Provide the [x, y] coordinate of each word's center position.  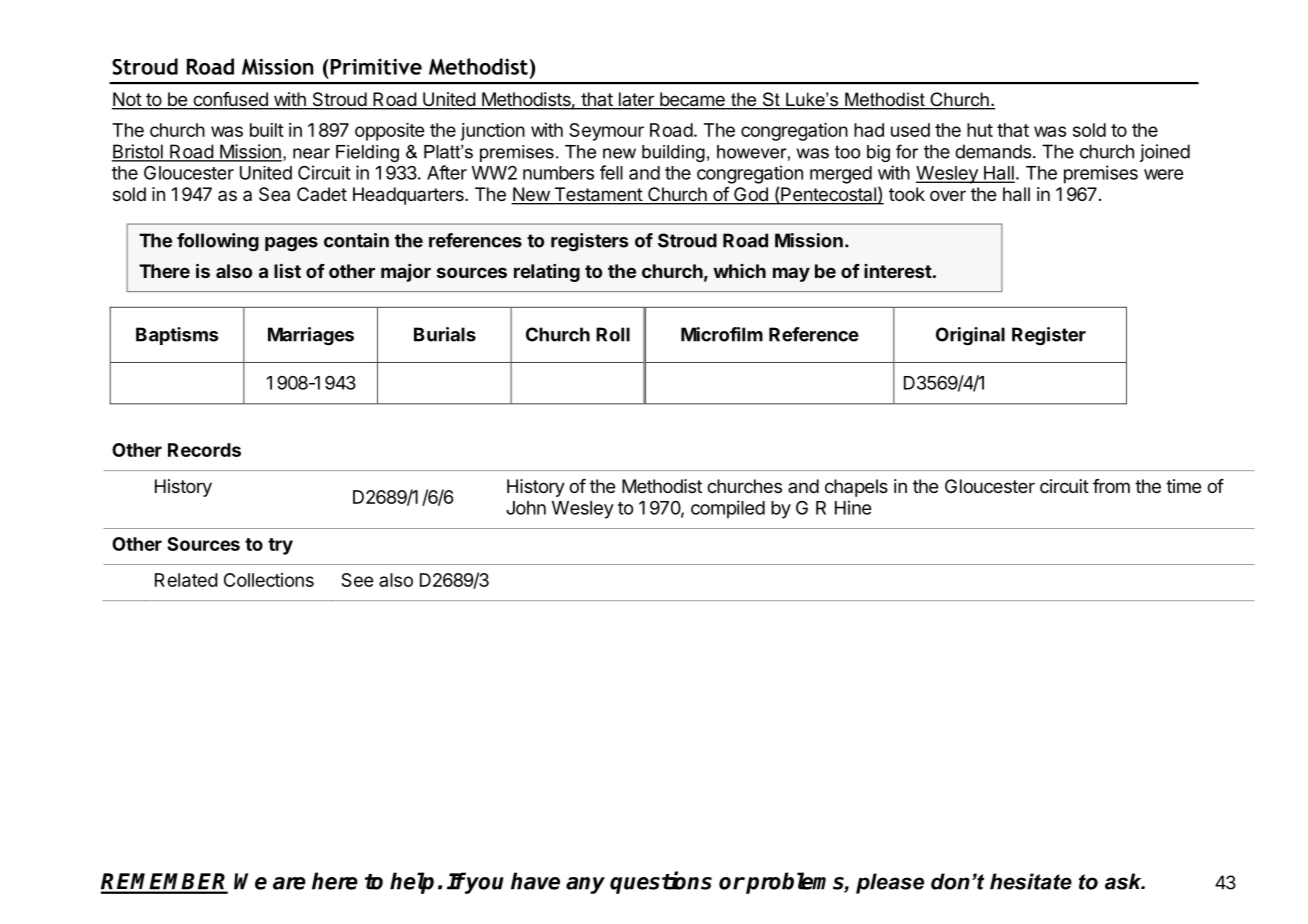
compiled [728, 509]
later [636, 100]
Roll [613, 334]
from [1111, 486]
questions [661, 882]
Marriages [311, 336]
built [267, 130]
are [289, 883]
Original [970, 336]
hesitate [1031, 881]
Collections [269, 580]
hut [980, 130]
